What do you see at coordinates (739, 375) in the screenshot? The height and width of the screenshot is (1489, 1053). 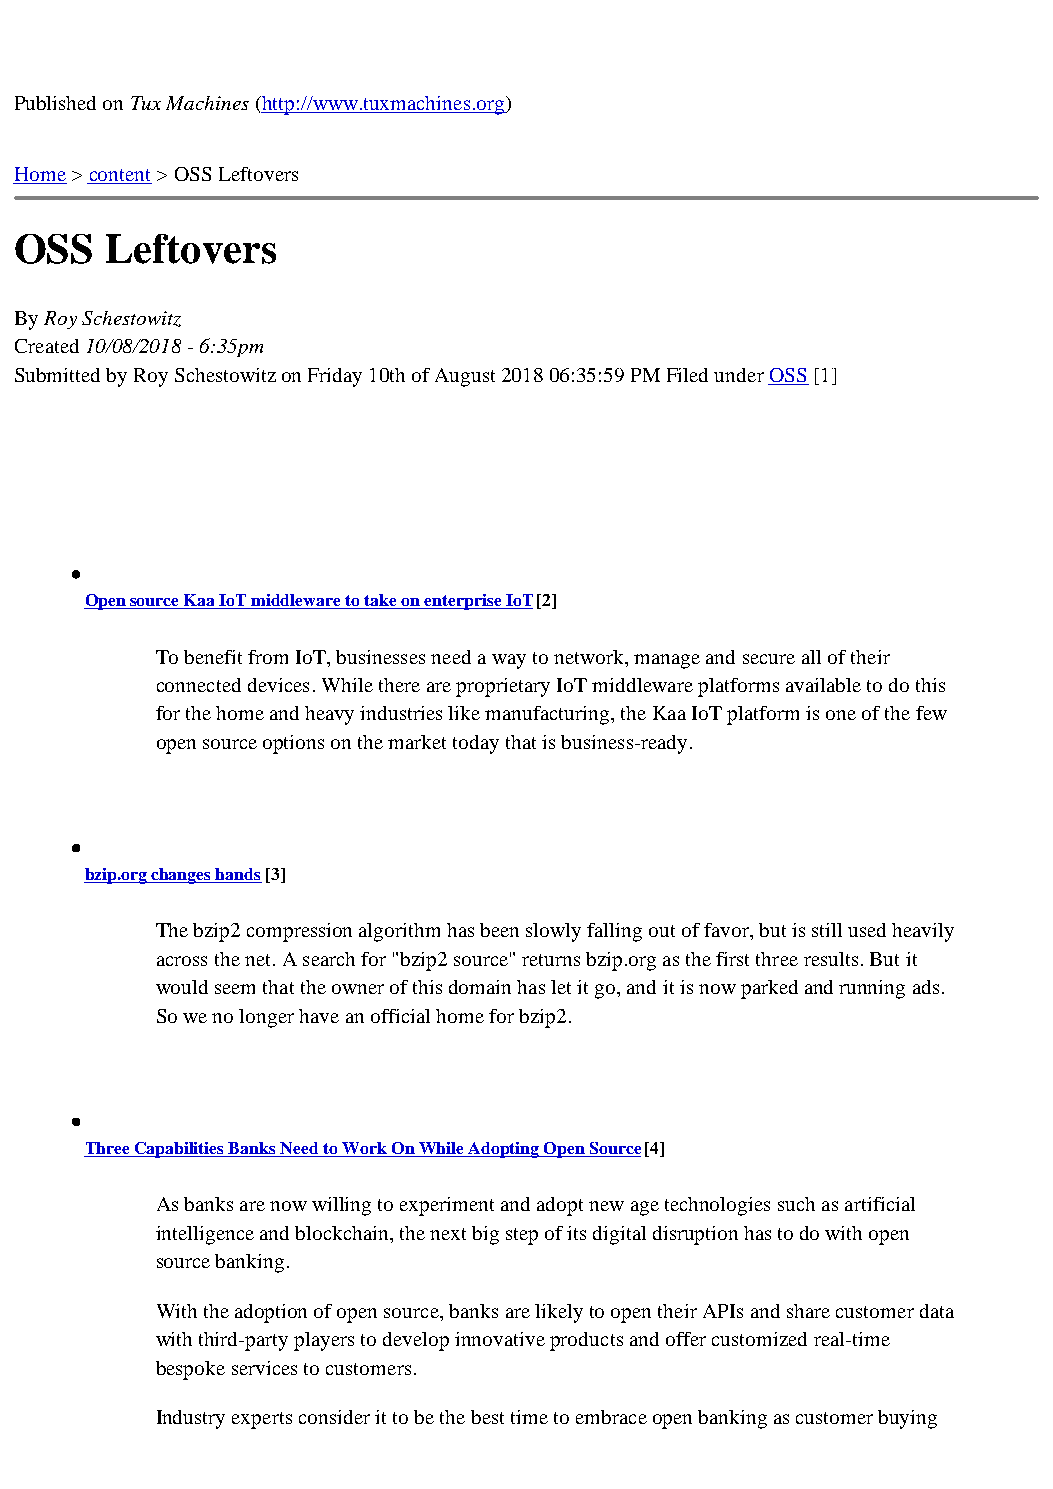 I see `under` at bounding box center [739, 375].
